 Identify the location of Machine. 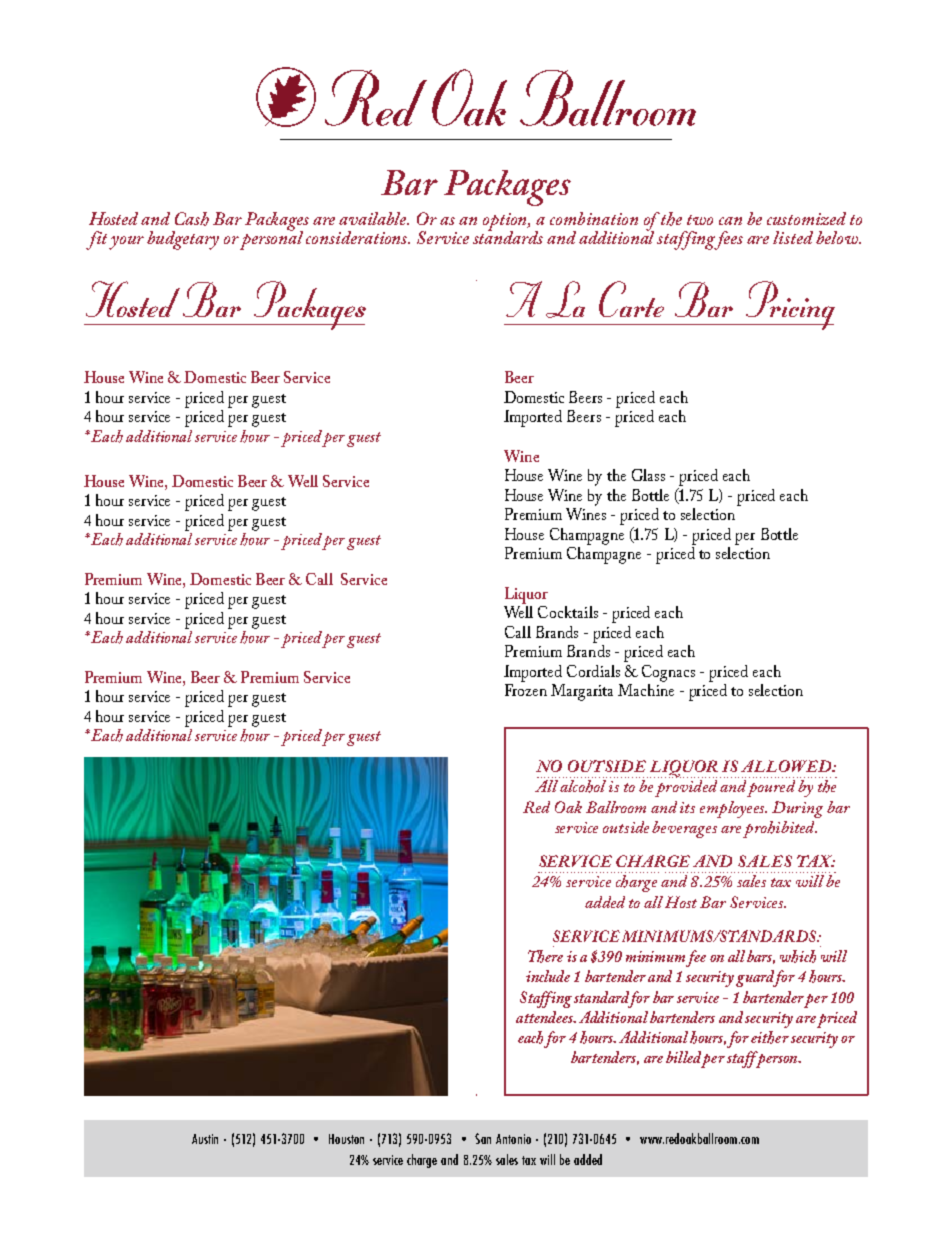
(646, 688).
